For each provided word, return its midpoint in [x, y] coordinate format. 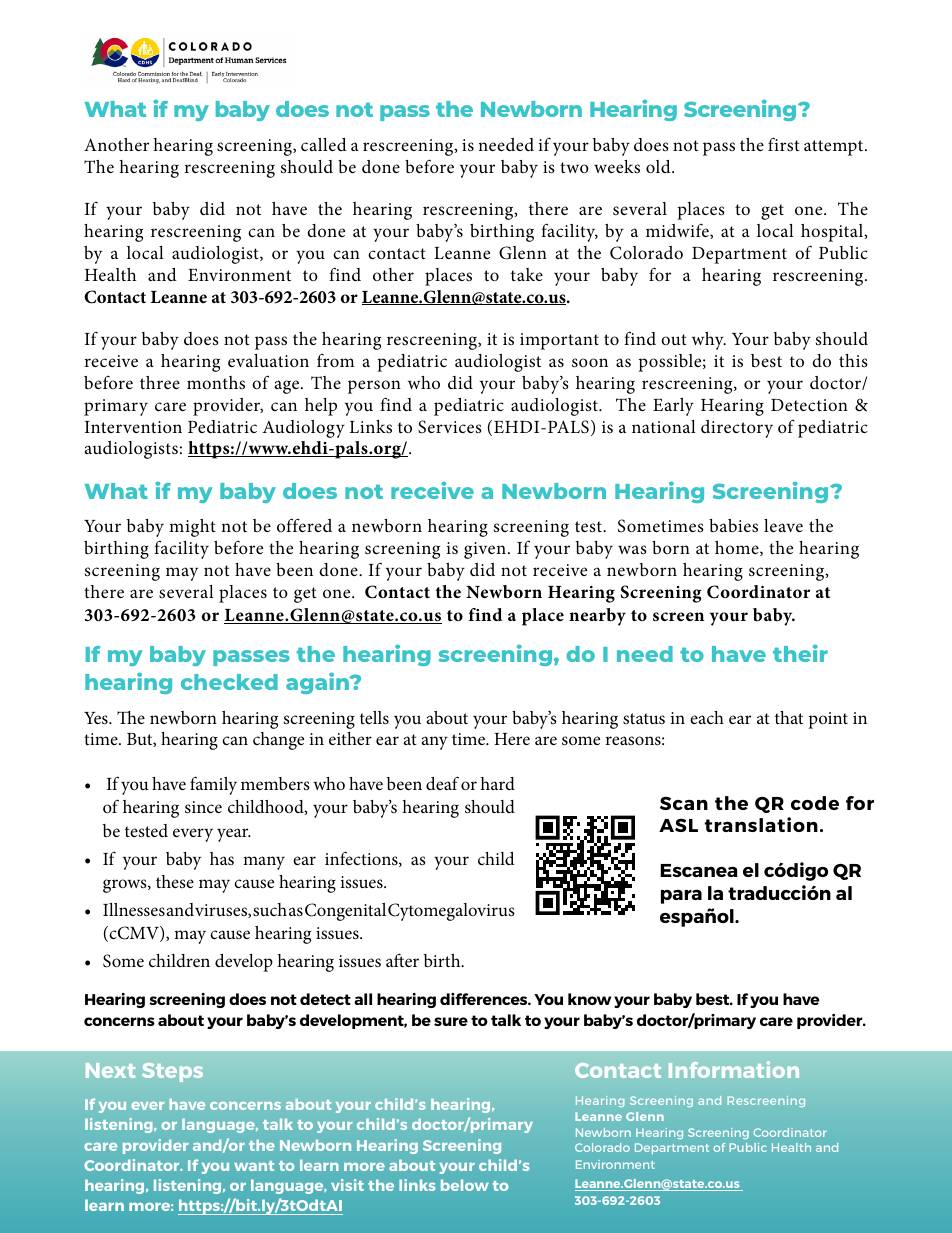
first [784, 144]
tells [374, 718]
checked [229, 682]
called [324, 144]
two [574, 167]
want [254, 1166]
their [800, 653]
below [465, 1185]
